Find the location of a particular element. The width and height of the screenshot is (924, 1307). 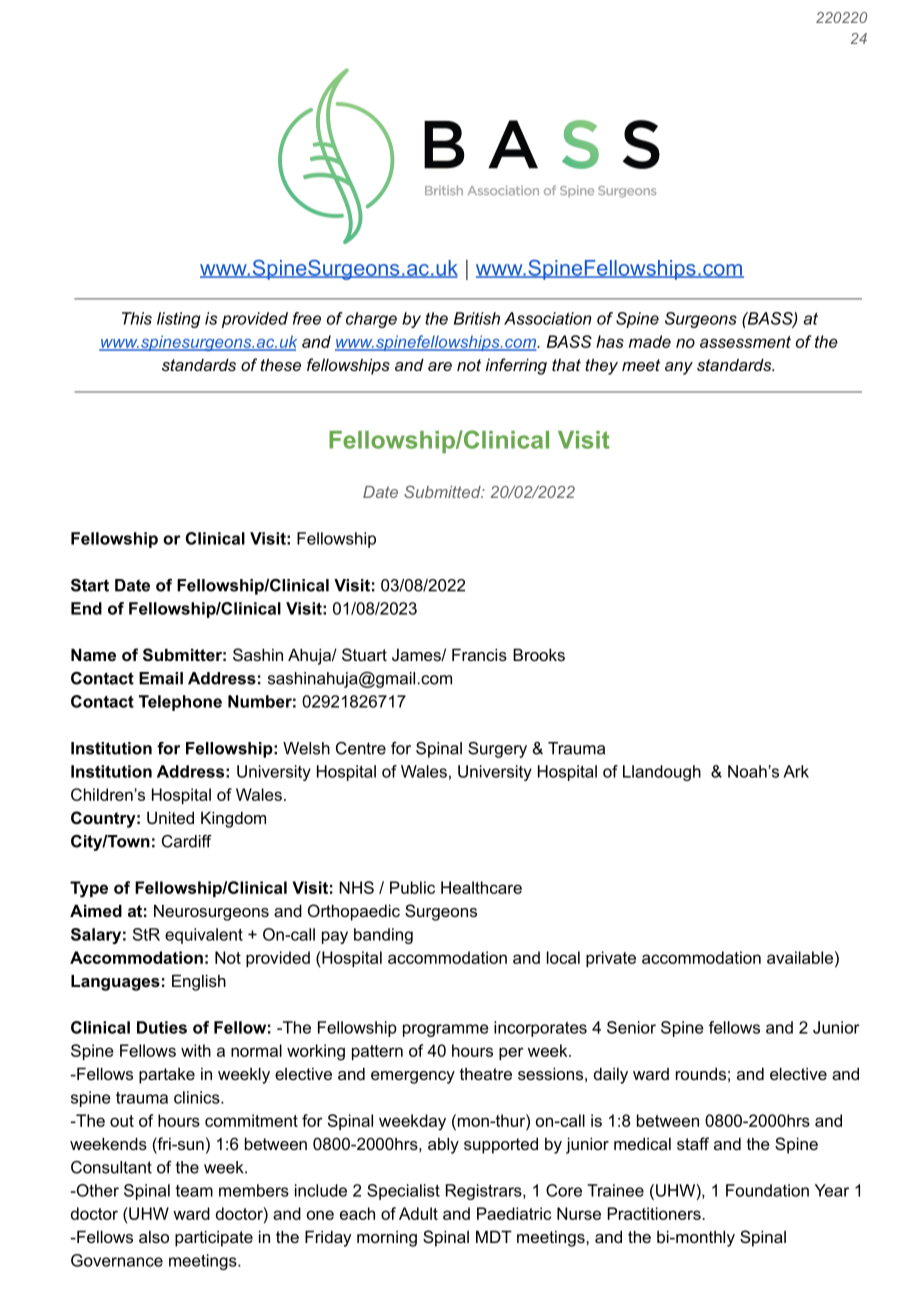

Surgery is located at coordinates (497, 750).
